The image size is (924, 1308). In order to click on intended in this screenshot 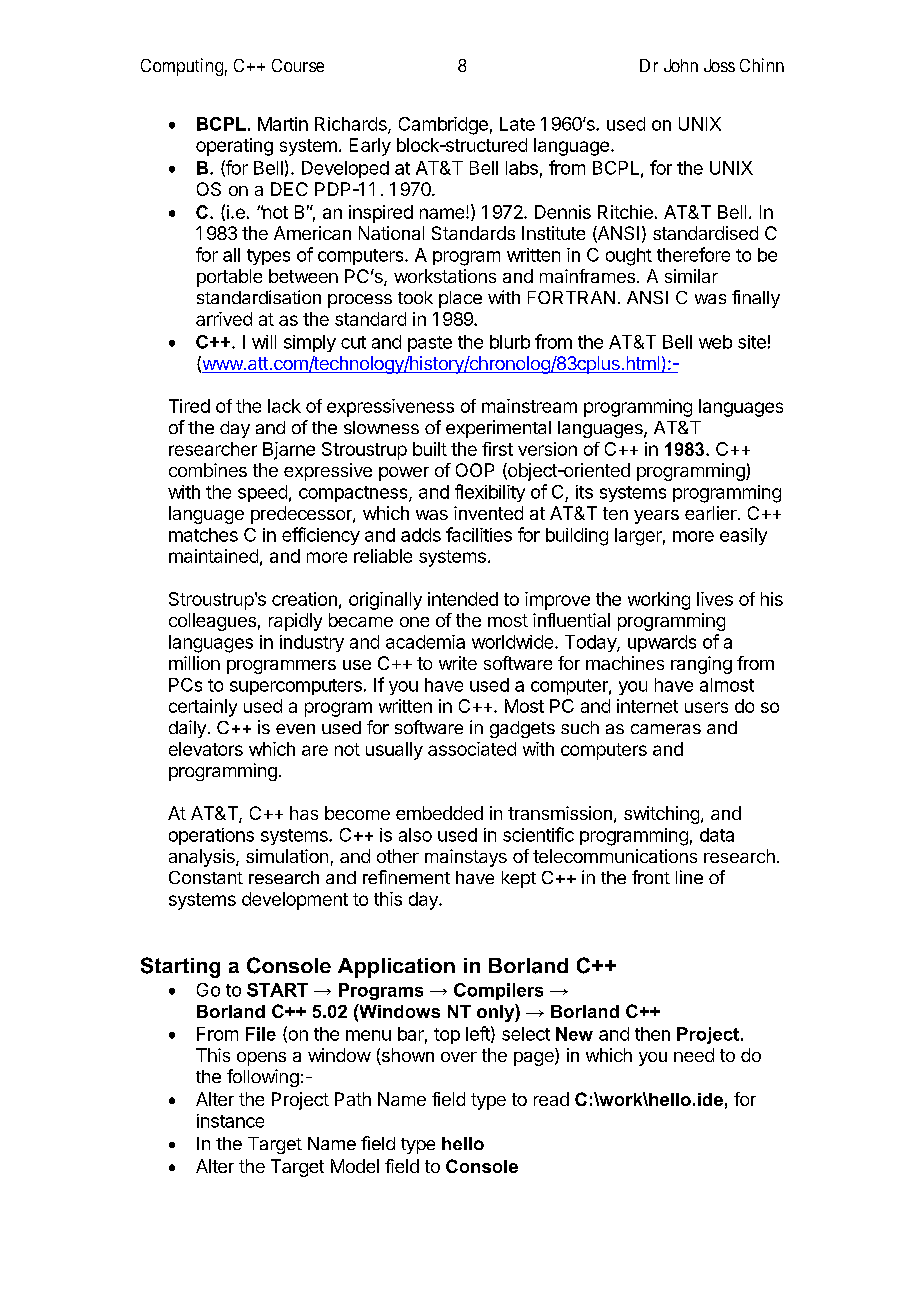, I will do `click(463, 599)`.
